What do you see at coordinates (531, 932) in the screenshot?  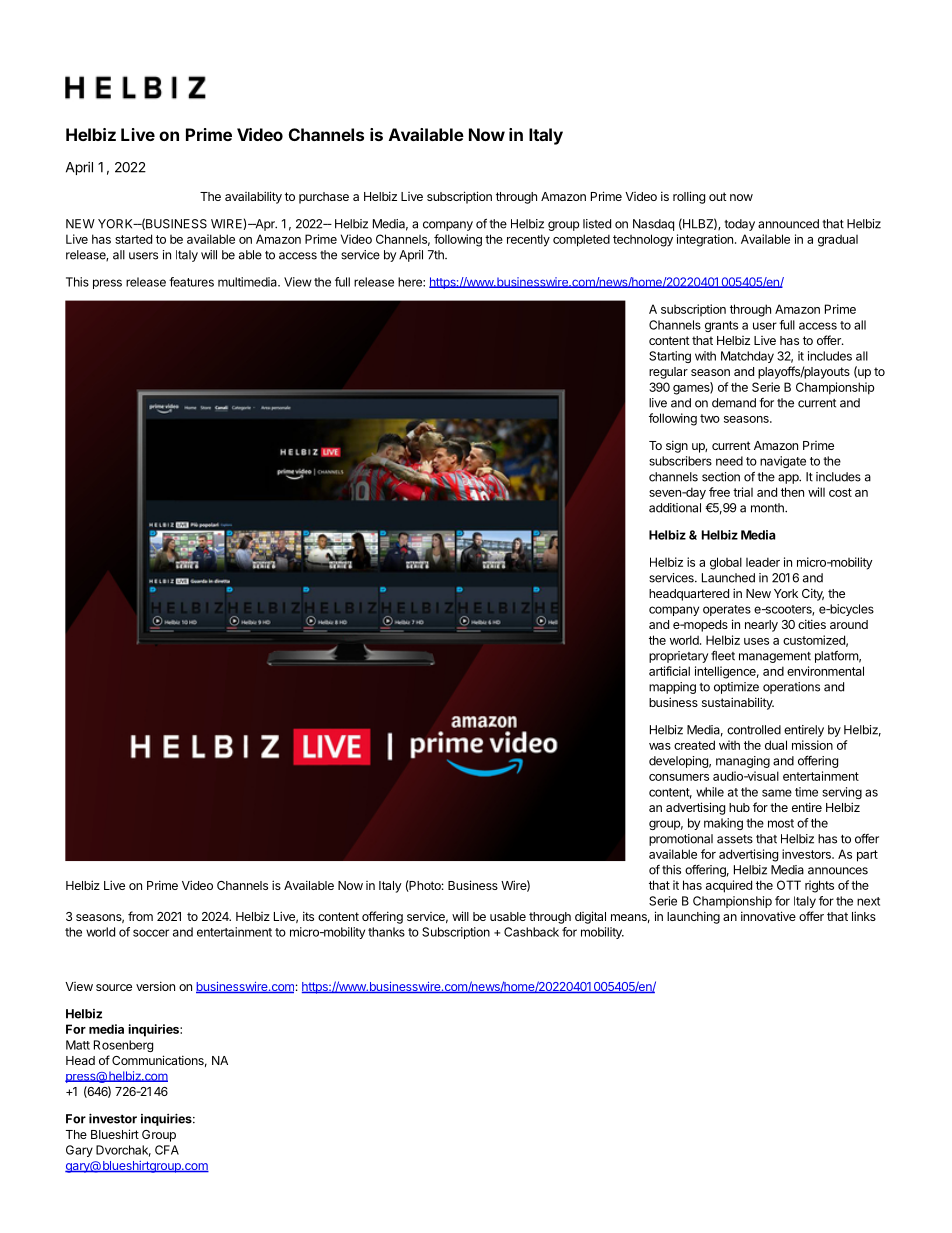 I see `Cashback` at bounding box center [531, 932].
